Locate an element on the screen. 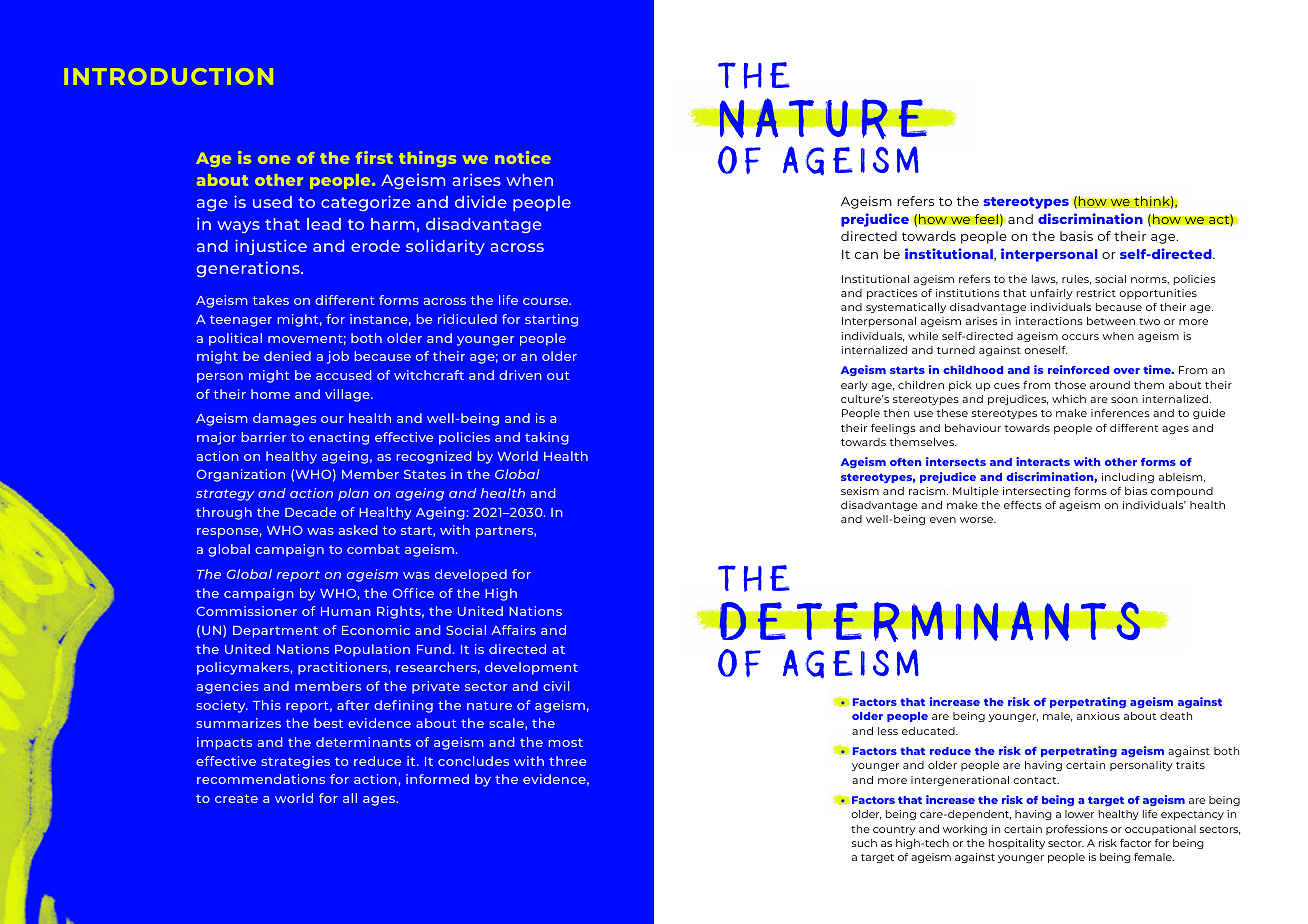 This screenshot has width=1308, height=924. denied is located at coordinates (287, 356).
